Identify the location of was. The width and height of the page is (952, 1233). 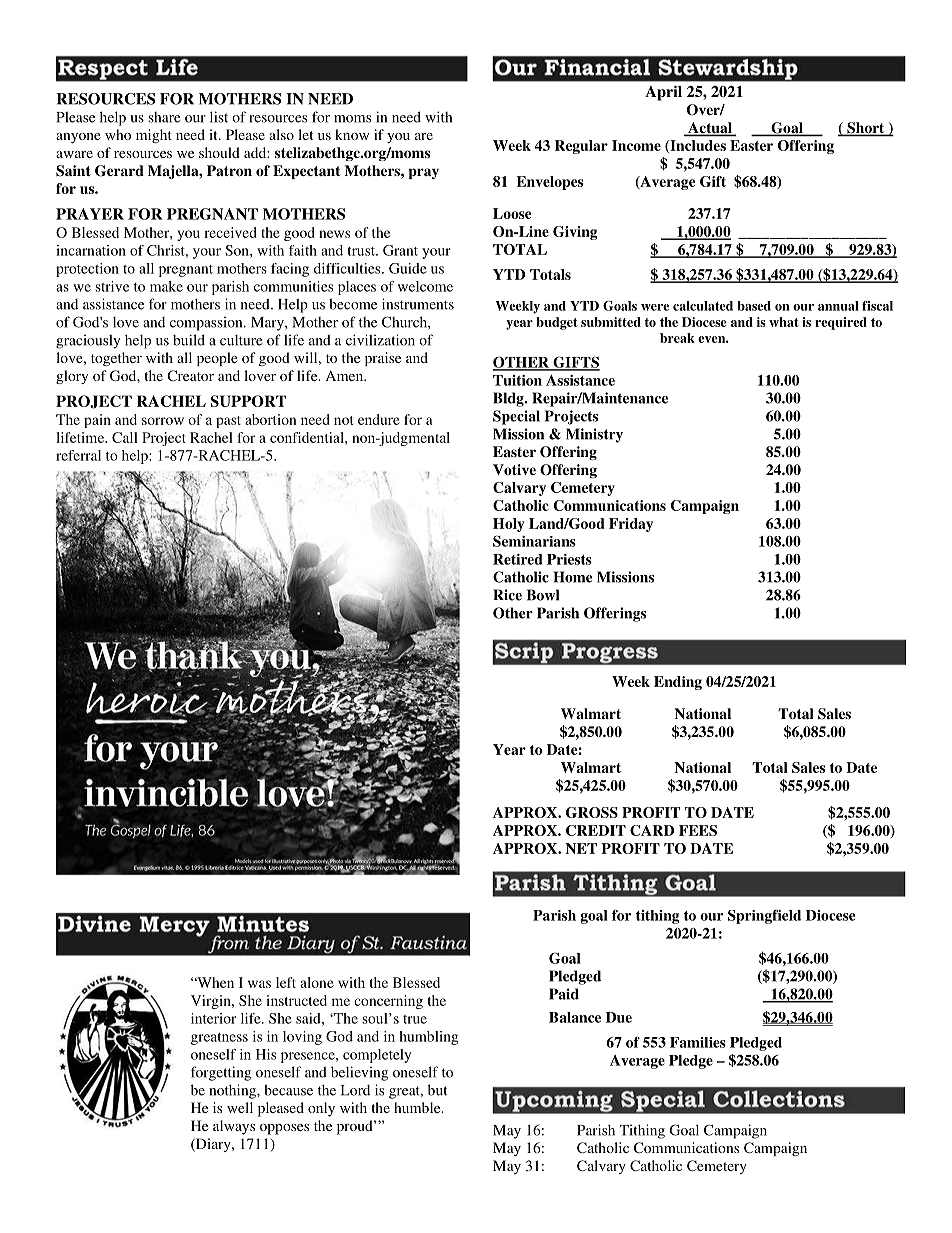
(259, 984).
